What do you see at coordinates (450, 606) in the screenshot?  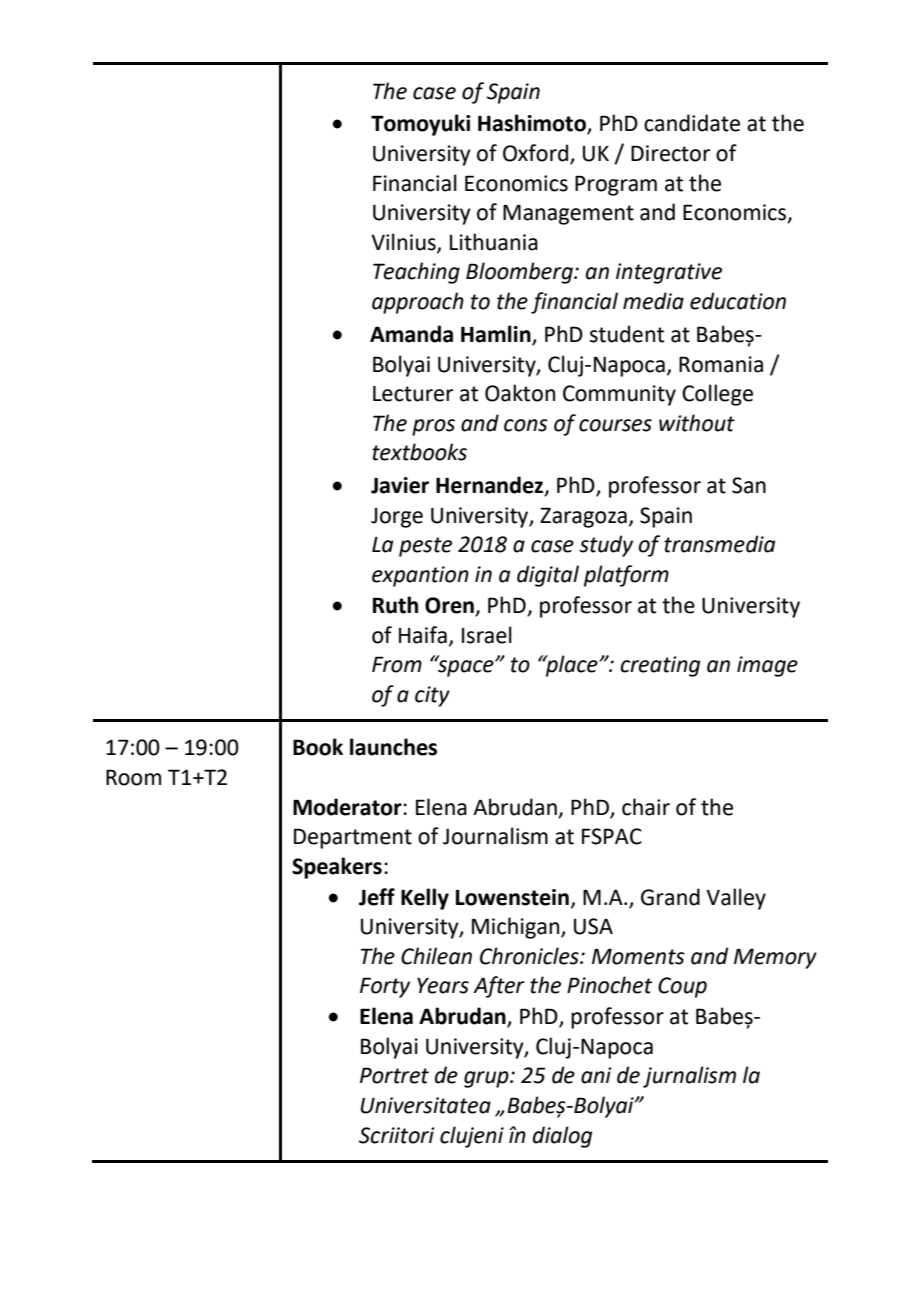 I see `Oren` at bounding box center [450, 606].
